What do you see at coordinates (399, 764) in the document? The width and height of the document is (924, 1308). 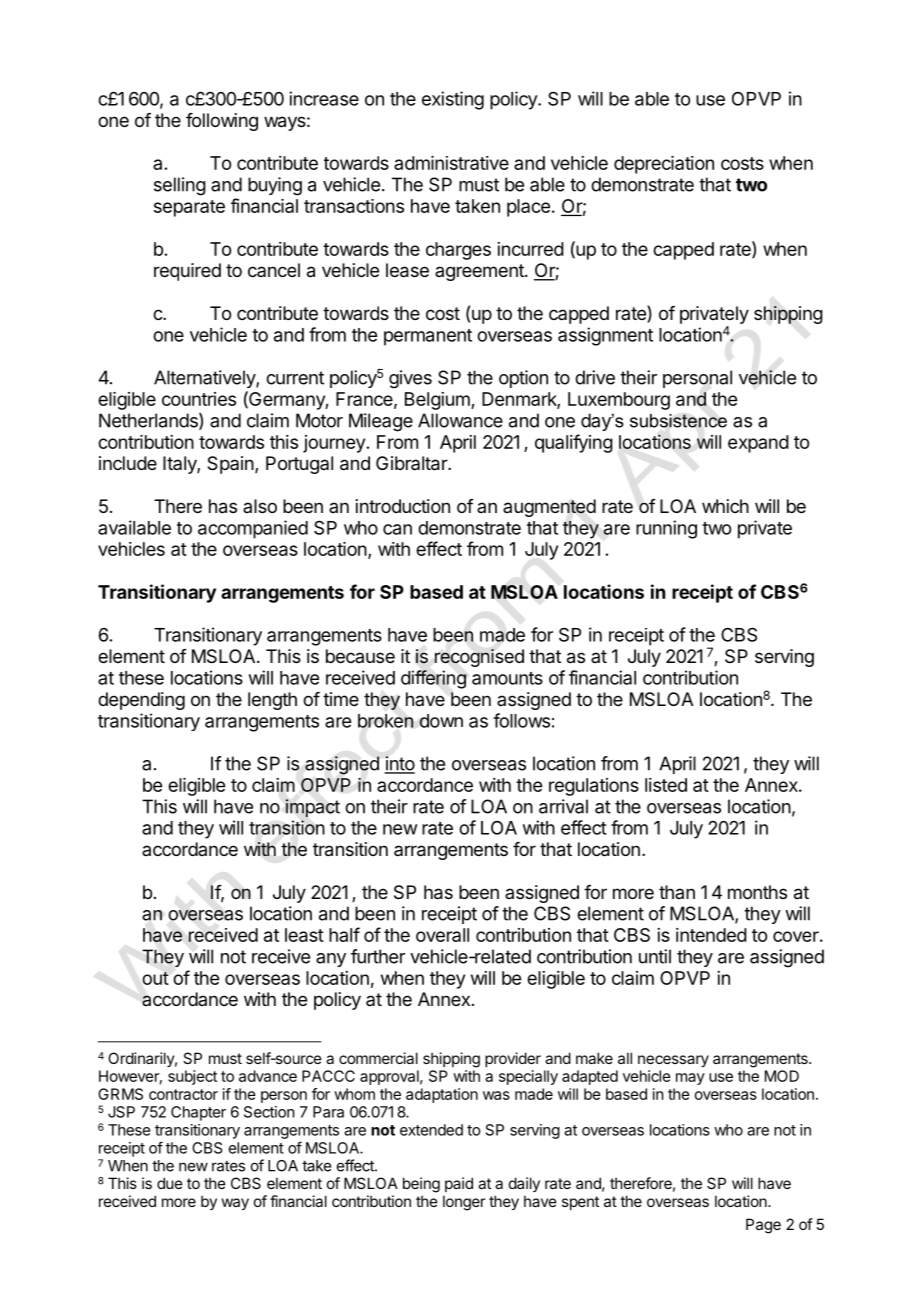 I see `into` at bounding box center [399, 764].
